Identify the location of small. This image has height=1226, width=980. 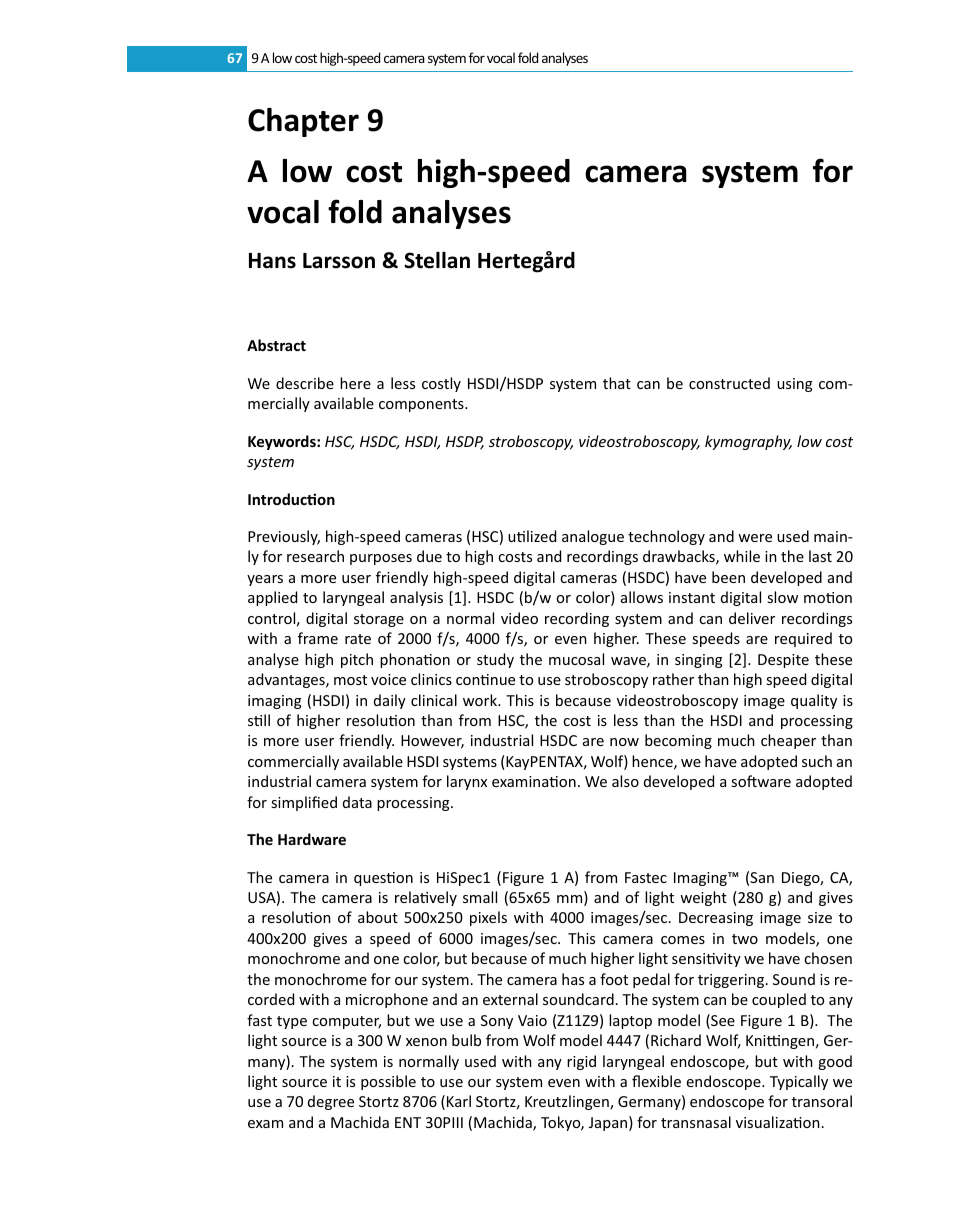
(480, 897).
